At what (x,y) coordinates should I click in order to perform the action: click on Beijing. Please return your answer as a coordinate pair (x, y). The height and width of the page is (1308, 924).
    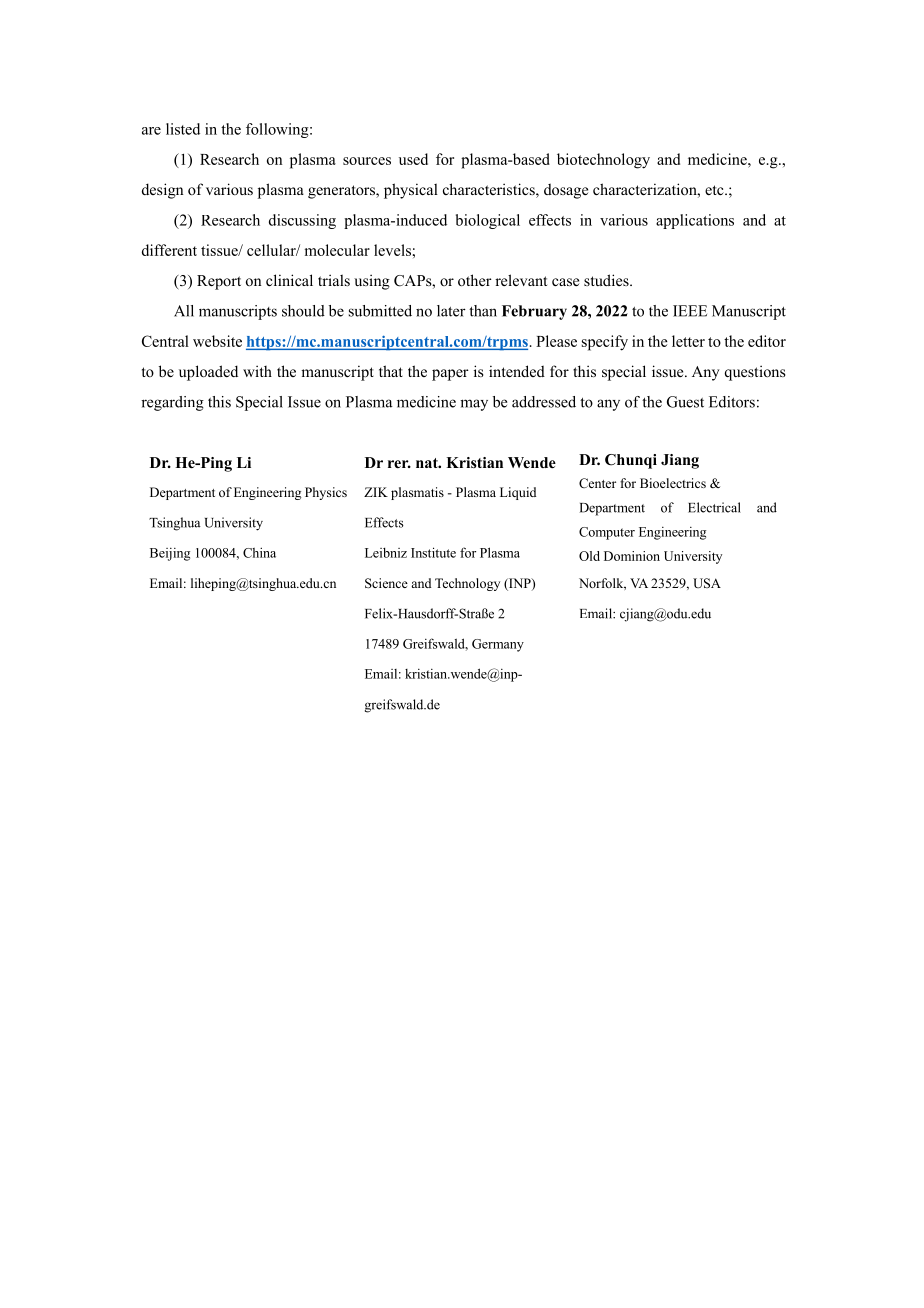
    Looking at the image, I should click on (170, 554).
